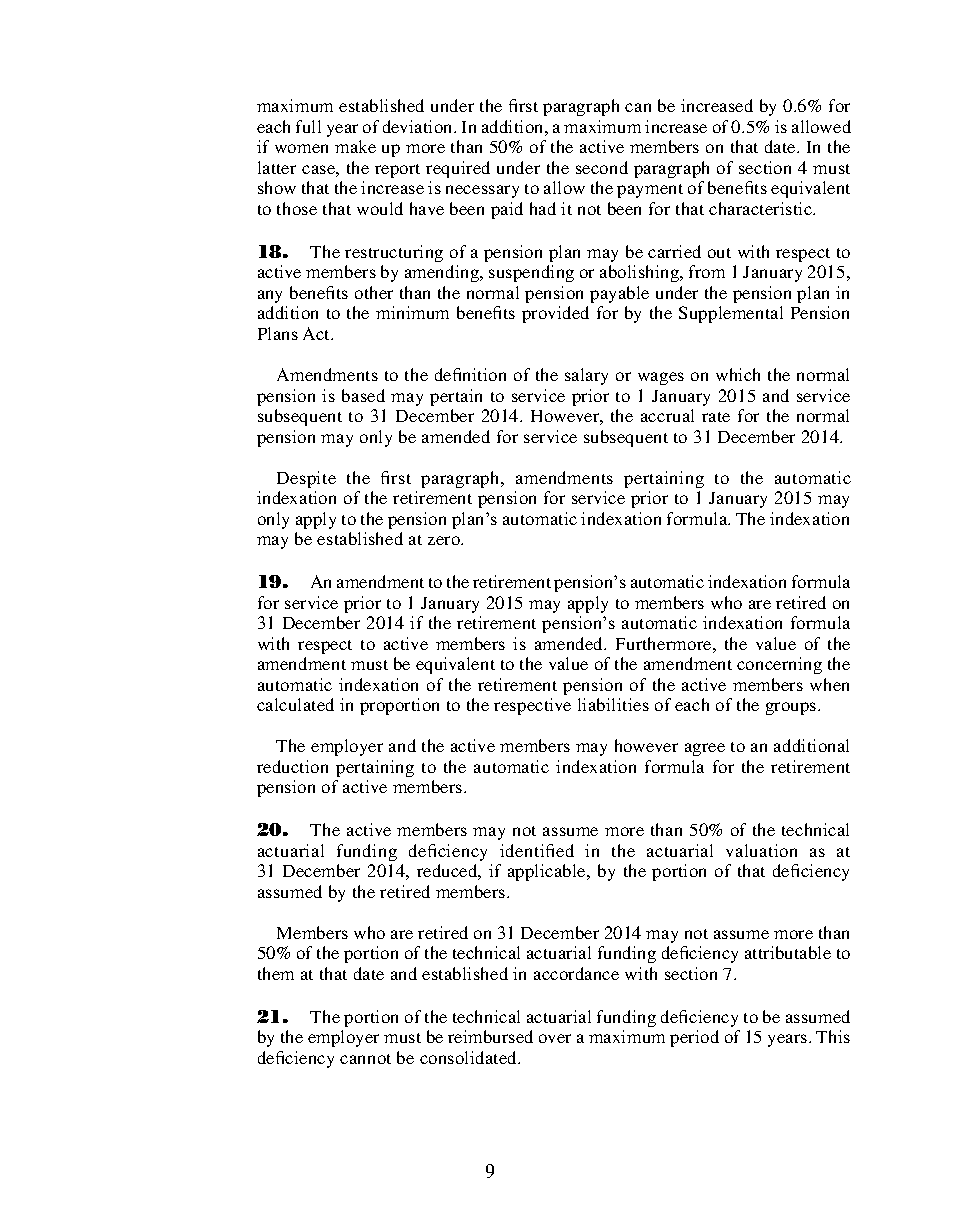  What do you see at coordinates (365, 1059) in the page?
I see `cannot` at bounding box center [365, 1059].
